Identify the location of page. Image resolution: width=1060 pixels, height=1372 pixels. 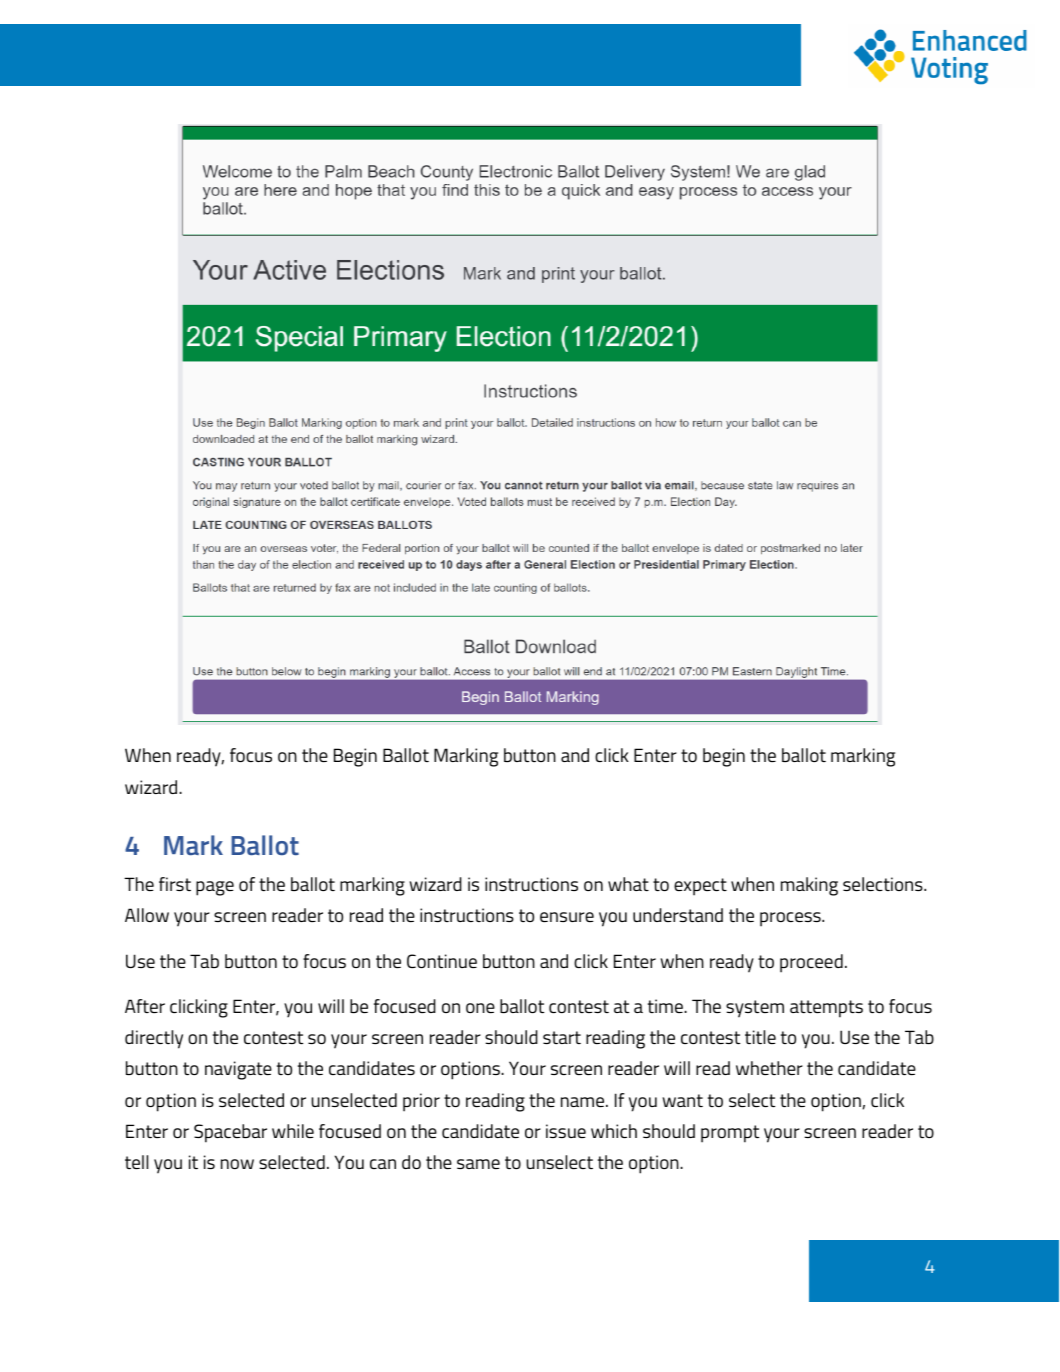
(215, 888).
